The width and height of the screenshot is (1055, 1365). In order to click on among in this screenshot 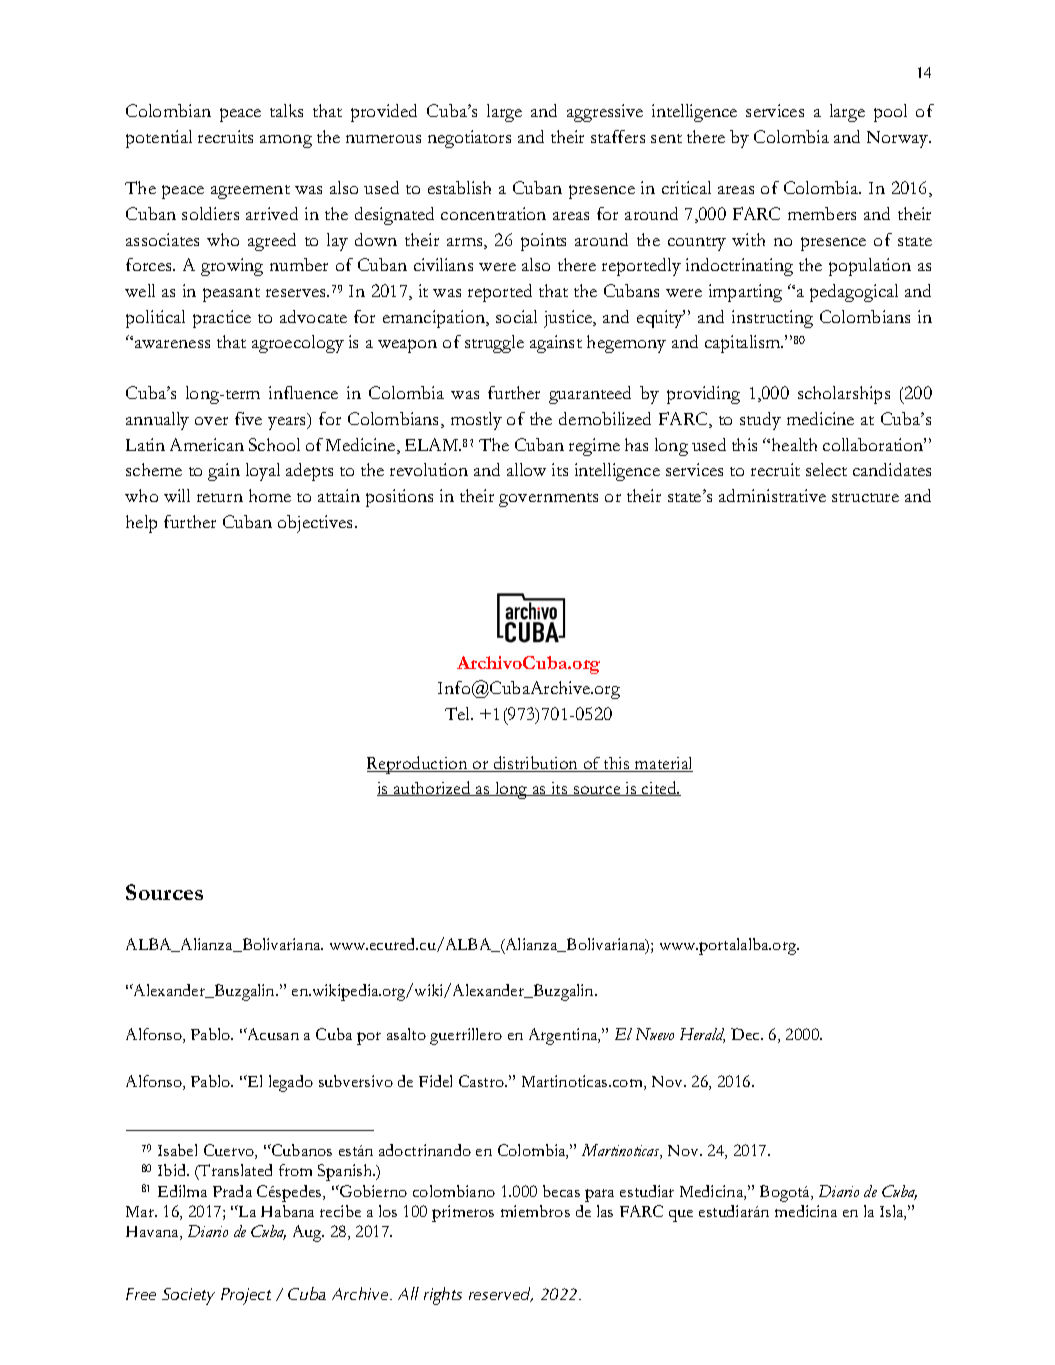, I will do `click(286, 141)`.
